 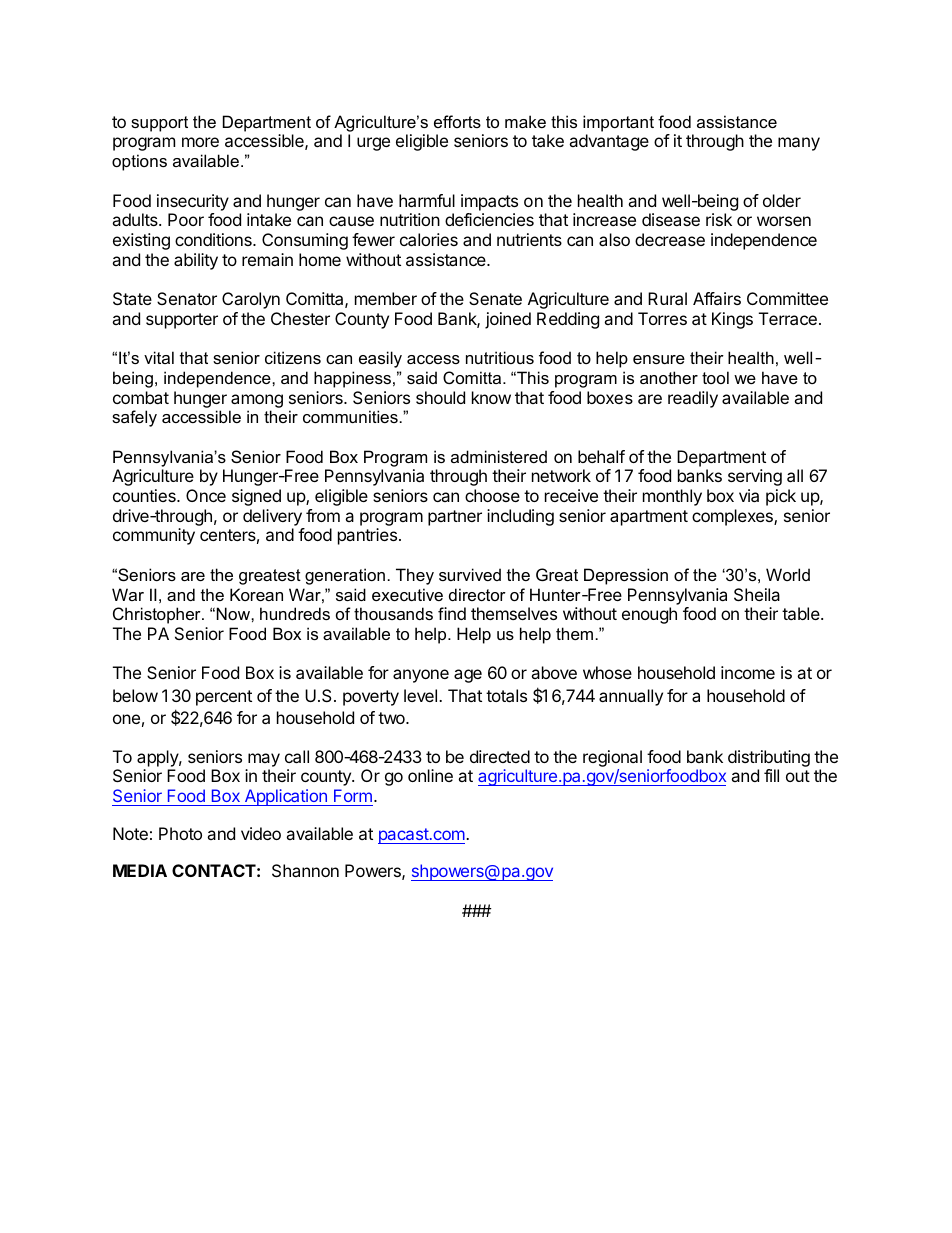 I want to click on many, so click(x=799, y=144).
